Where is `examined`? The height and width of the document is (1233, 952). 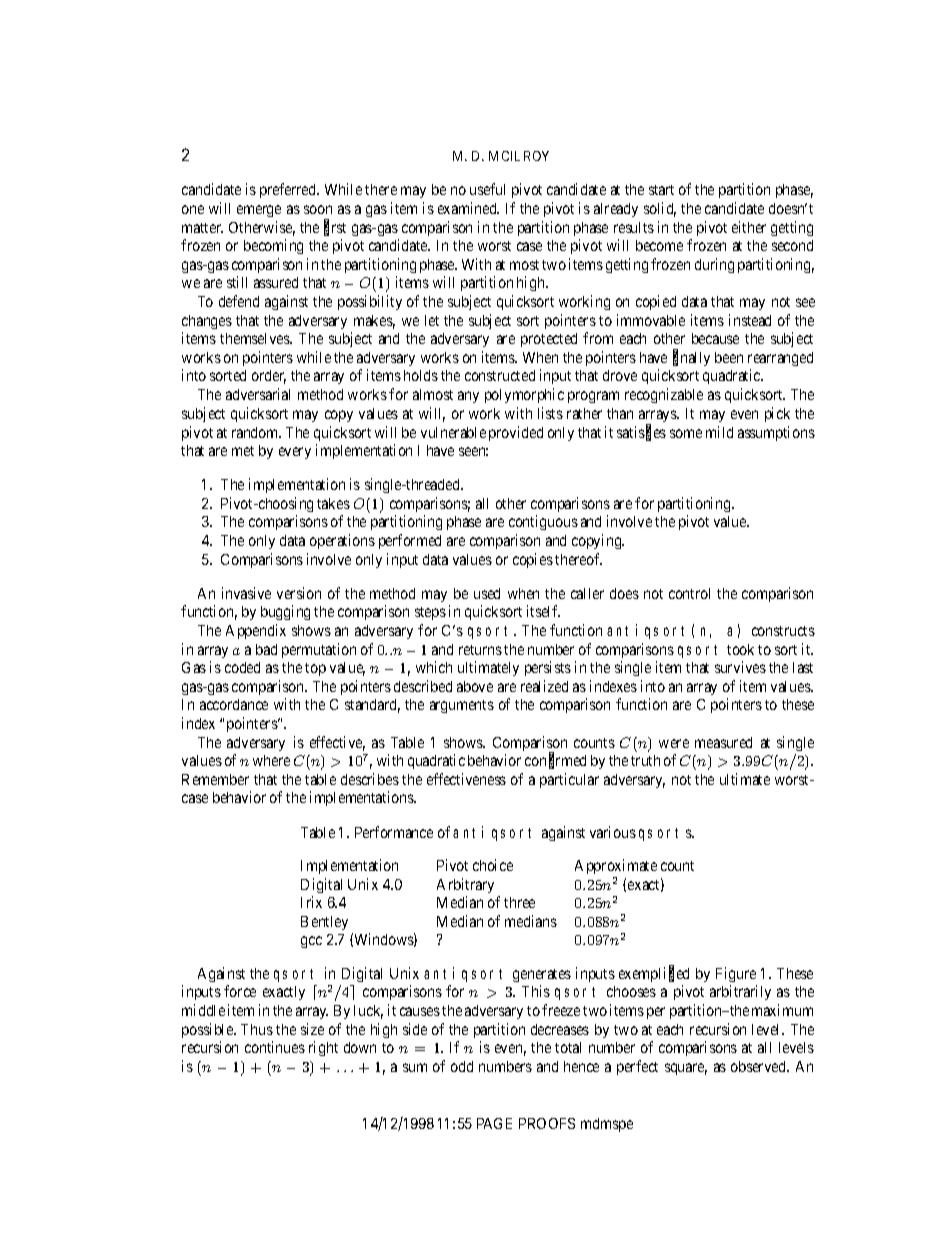
examined is located at coordinates (468, 208).
